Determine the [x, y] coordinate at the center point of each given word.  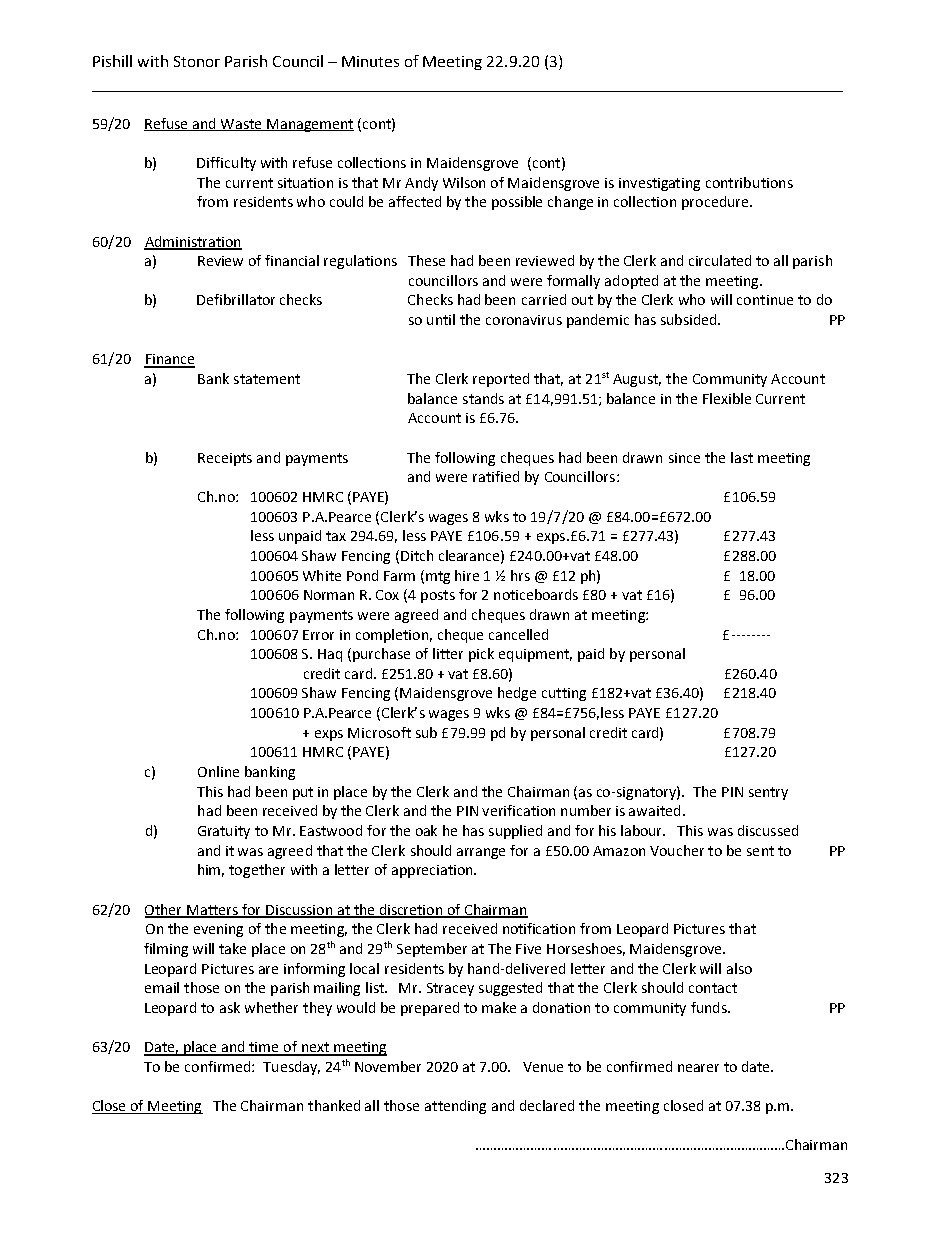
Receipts [225, 459]
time [265, 1048]
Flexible [727, 398]
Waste [241, 125]
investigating [659, 184]
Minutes [370, 61]
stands [483, 398]
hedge [517, 694]
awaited [654, 810]
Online [218, 771]
